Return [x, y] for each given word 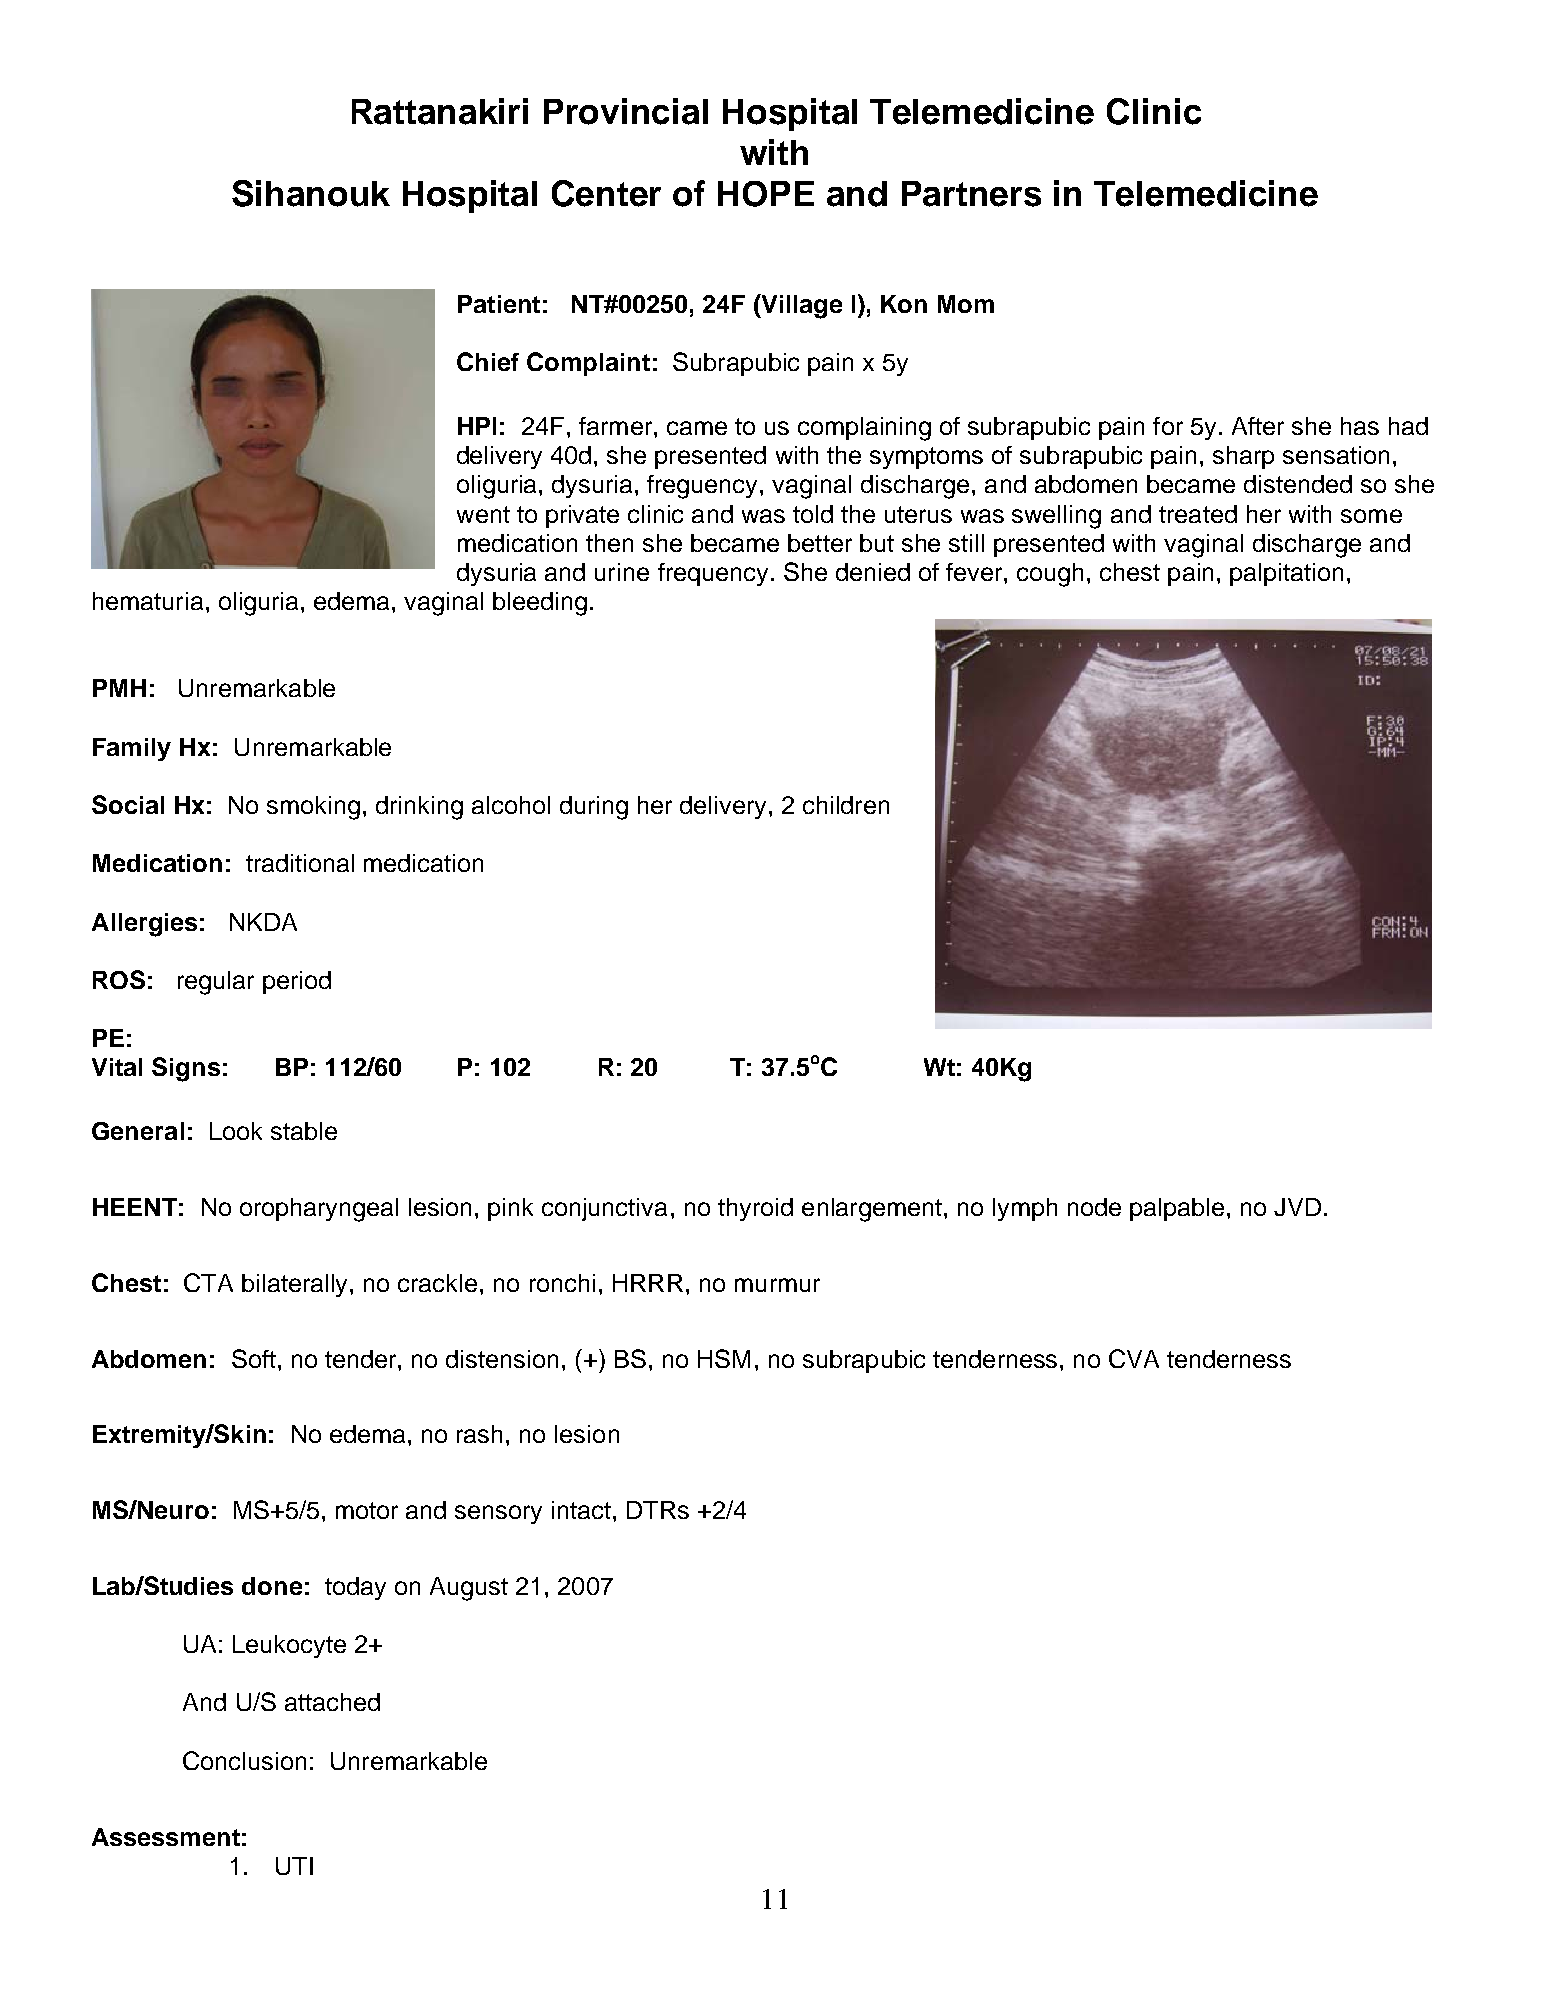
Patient [499, 304]
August [469, 1589]
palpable [1177, 1209]
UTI [294, 1866]
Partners [971, 194]
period [297, 982]
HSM [724, 1358]
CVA [1134, 1358]
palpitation [1286, 574]
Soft [254, 1358]
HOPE [766, 194]
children [846, 805]
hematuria [148, 601]
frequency [713, 574]
